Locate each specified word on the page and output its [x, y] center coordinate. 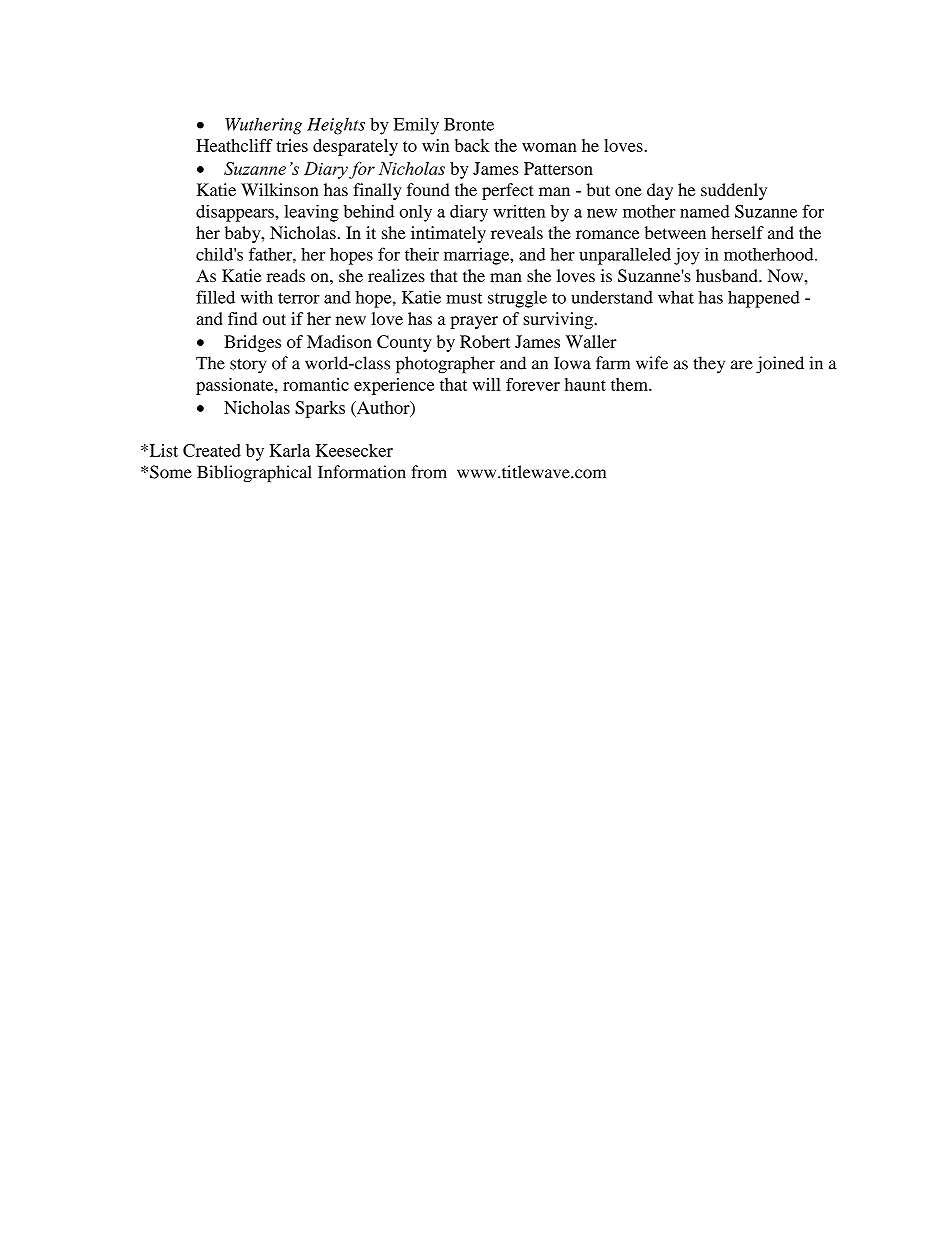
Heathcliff [234, 145]
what [676, 297]
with [256, 297]
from [429, 472]
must [464, 298]
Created [212, 450]
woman [549, 147]
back [472, 145]
